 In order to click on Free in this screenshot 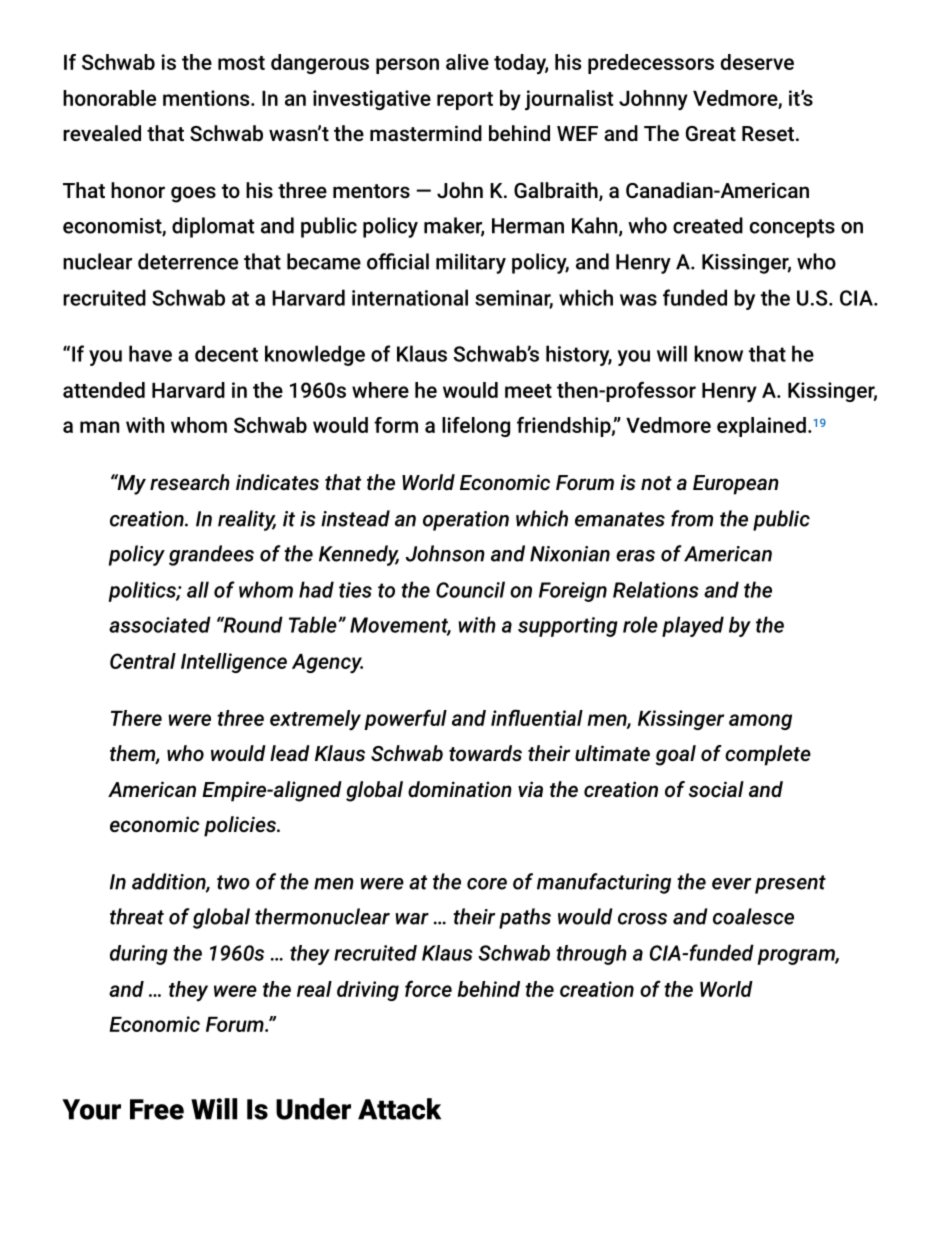, I will do `click(157, 1109)`.
